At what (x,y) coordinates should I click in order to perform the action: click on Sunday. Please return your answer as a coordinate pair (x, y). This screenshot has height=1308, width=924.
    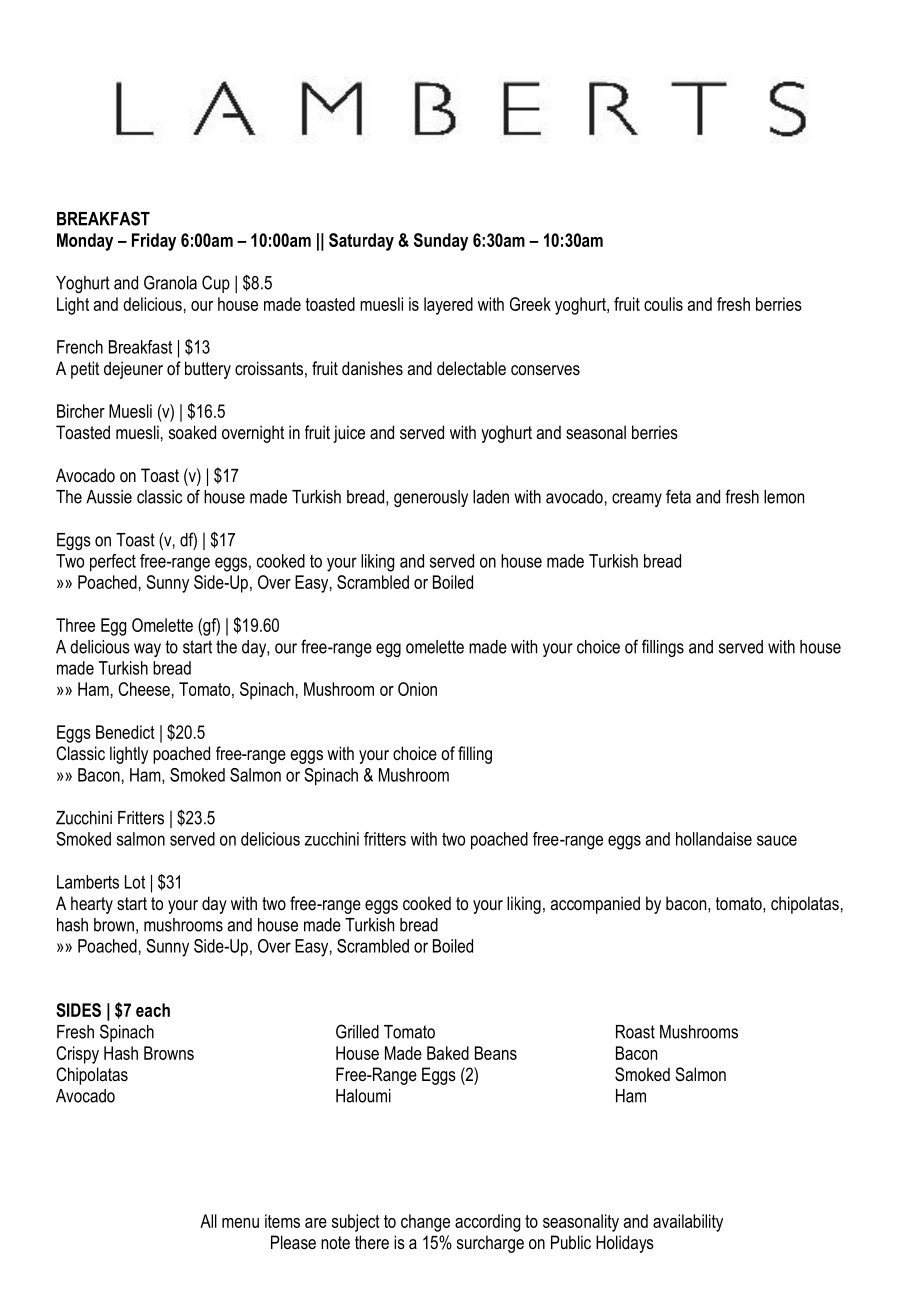
    Looking at the image, I should click on (441, 242).
